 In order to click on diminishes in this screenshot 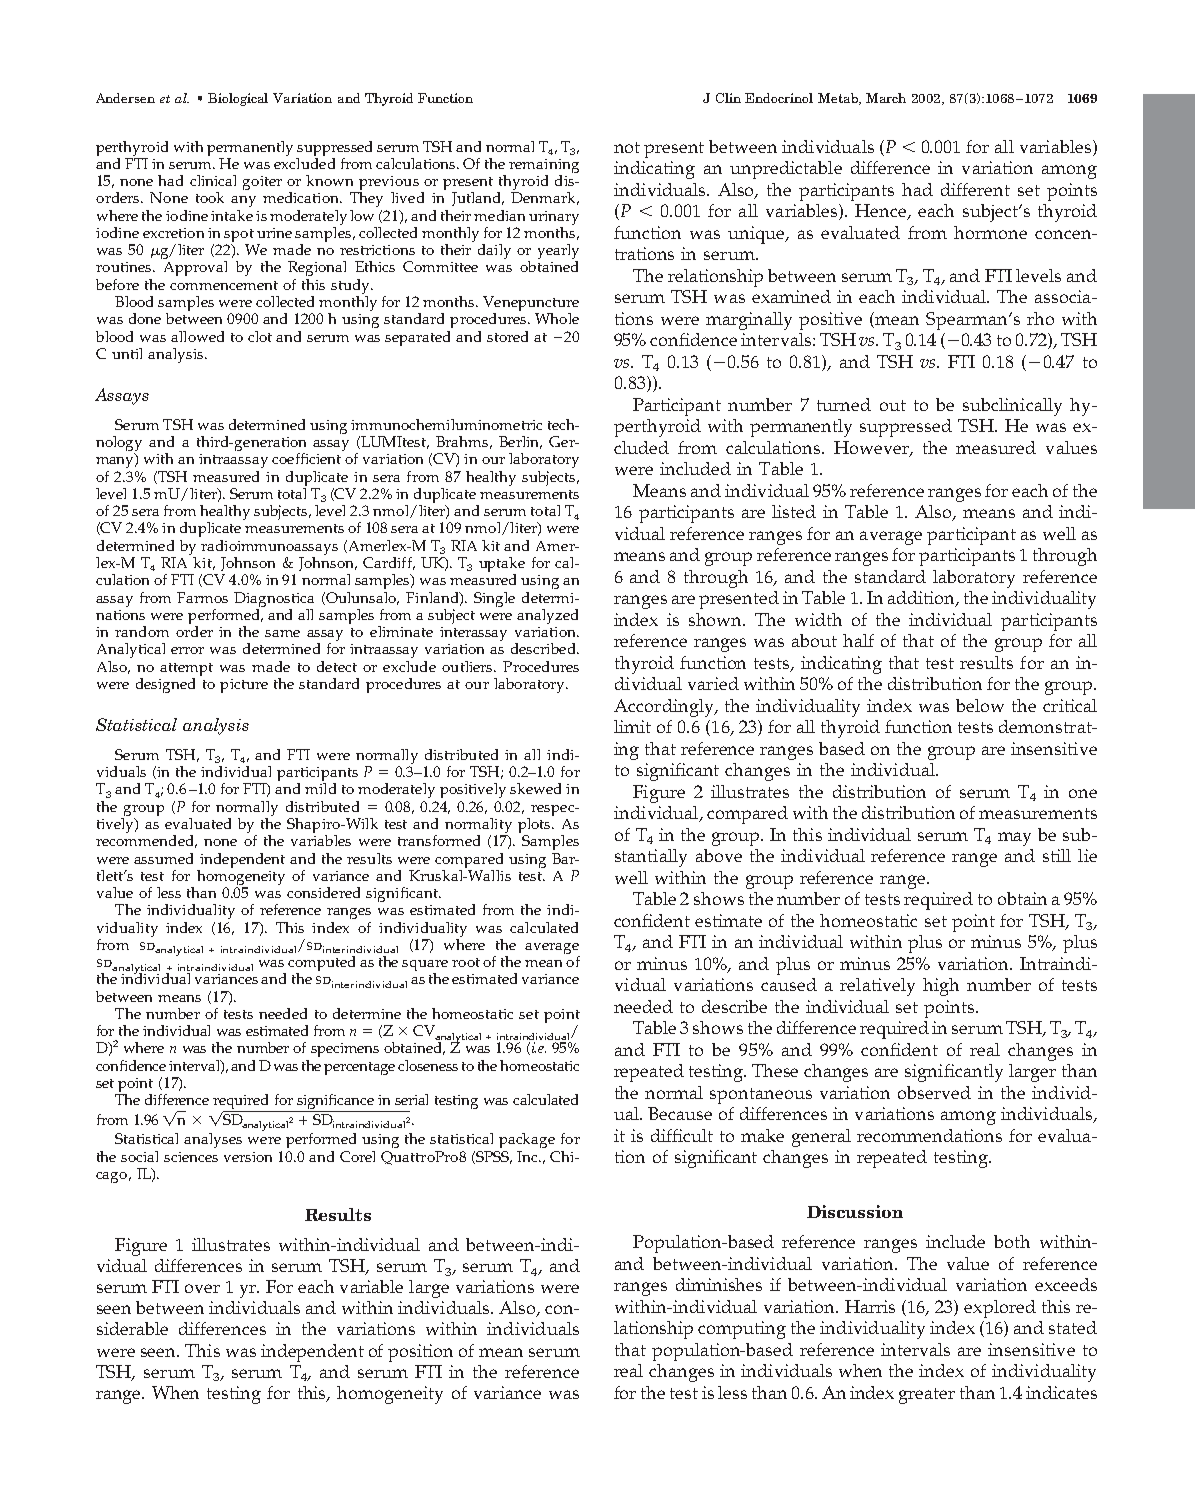, I will do `click(719, 1284)`.
